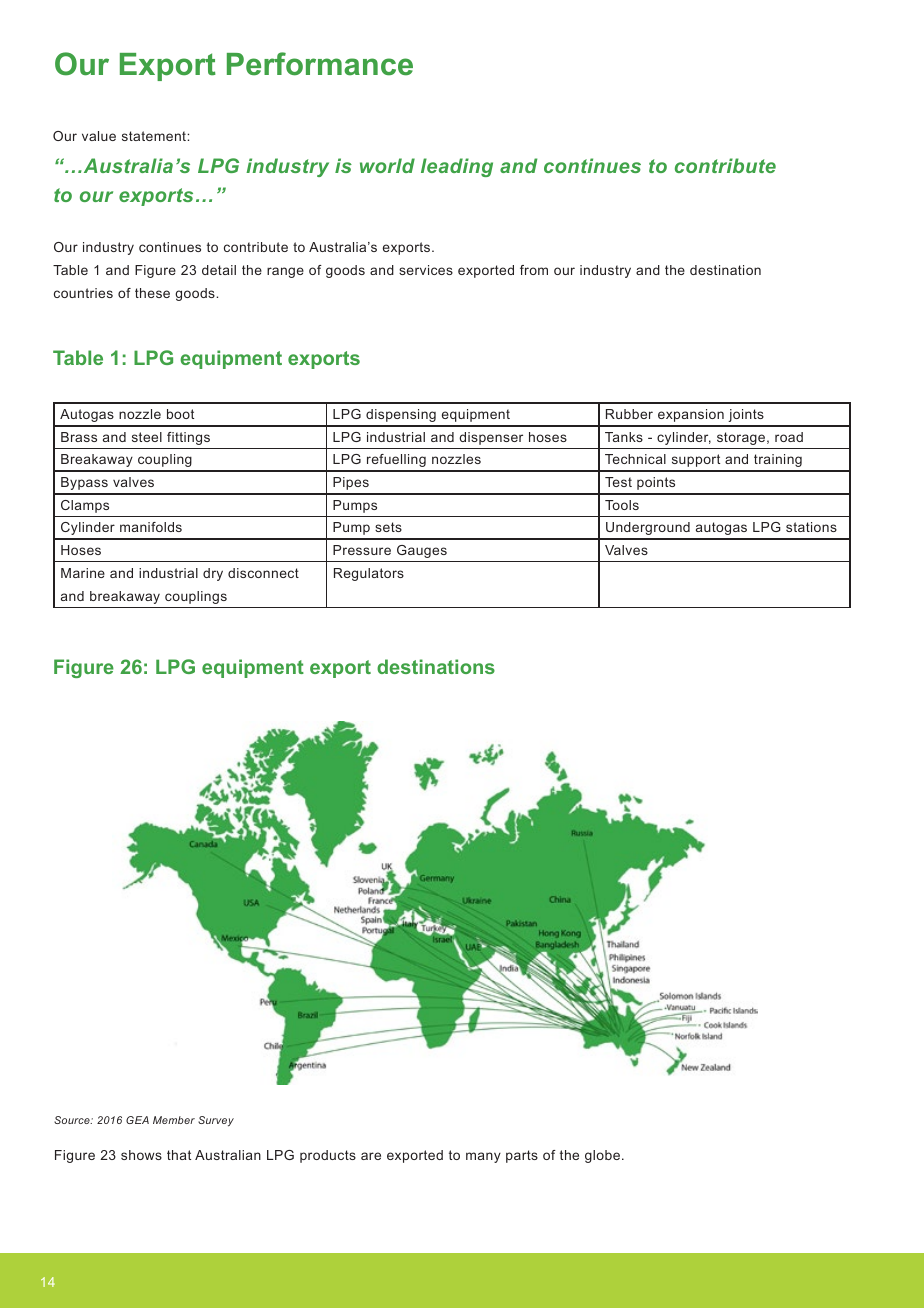 The image size is (924, 1308). What do you see at coordinates (483, 1157) in the screenshot?
I see `many` at bounding box center [483, 1157].
